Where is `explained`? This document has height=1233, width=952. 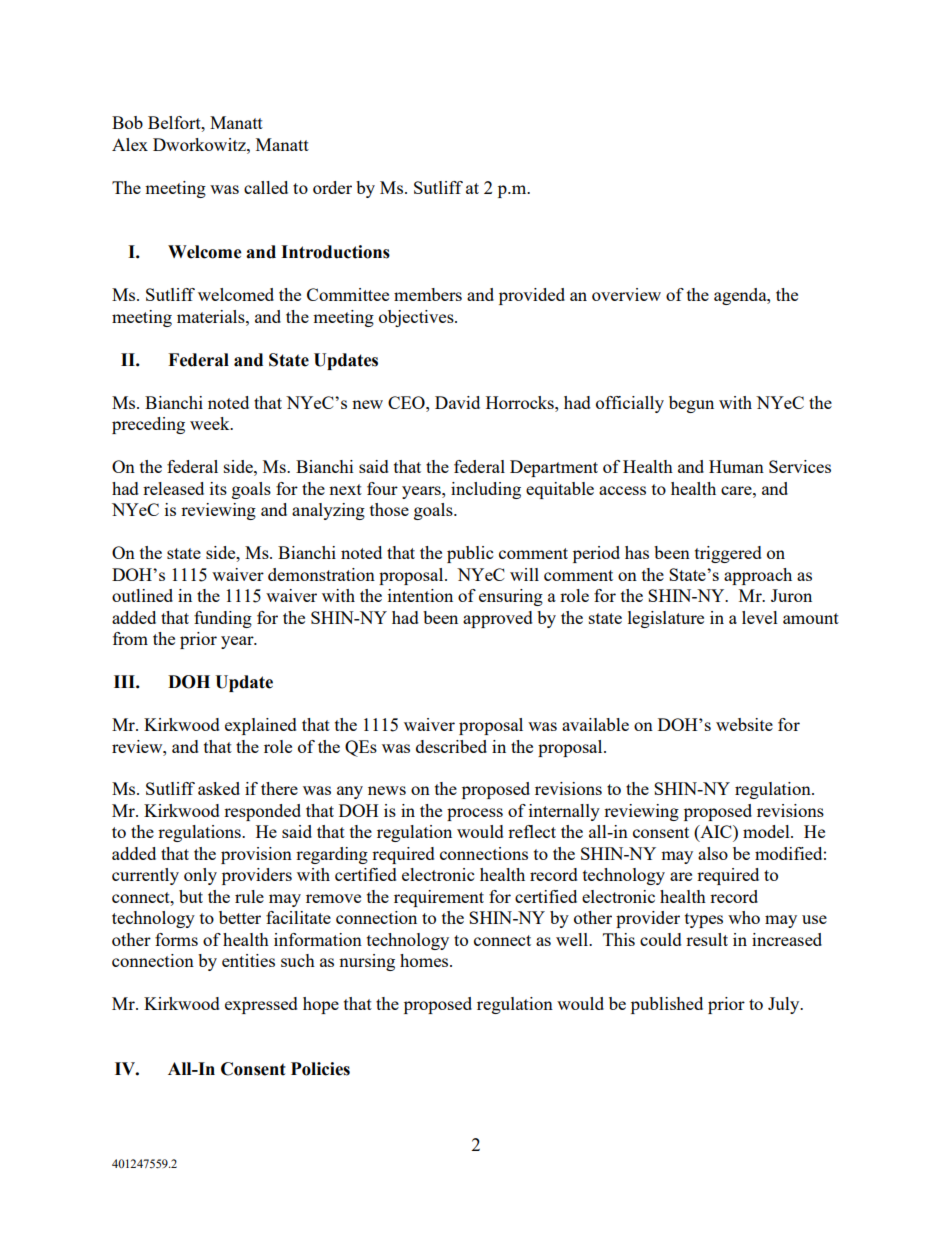 explained is located at coordinates (261, 726).
